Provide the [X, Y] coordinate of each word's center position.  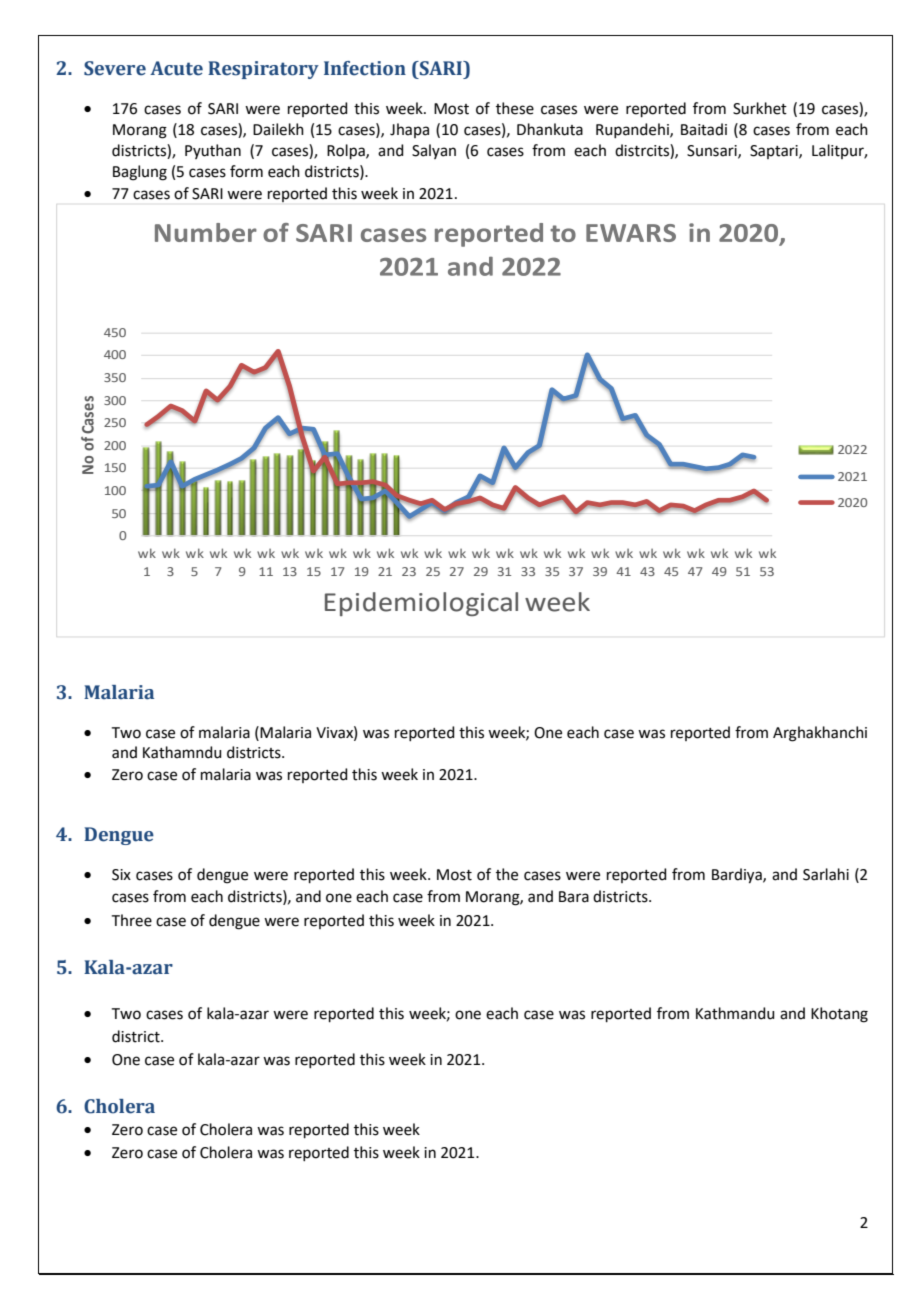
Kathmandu [735, 1013]
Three [132, 920]
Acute [176, 68]
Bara [574, 897]
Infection [365, 68]
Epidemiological [421, 604]
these [515, 108]
